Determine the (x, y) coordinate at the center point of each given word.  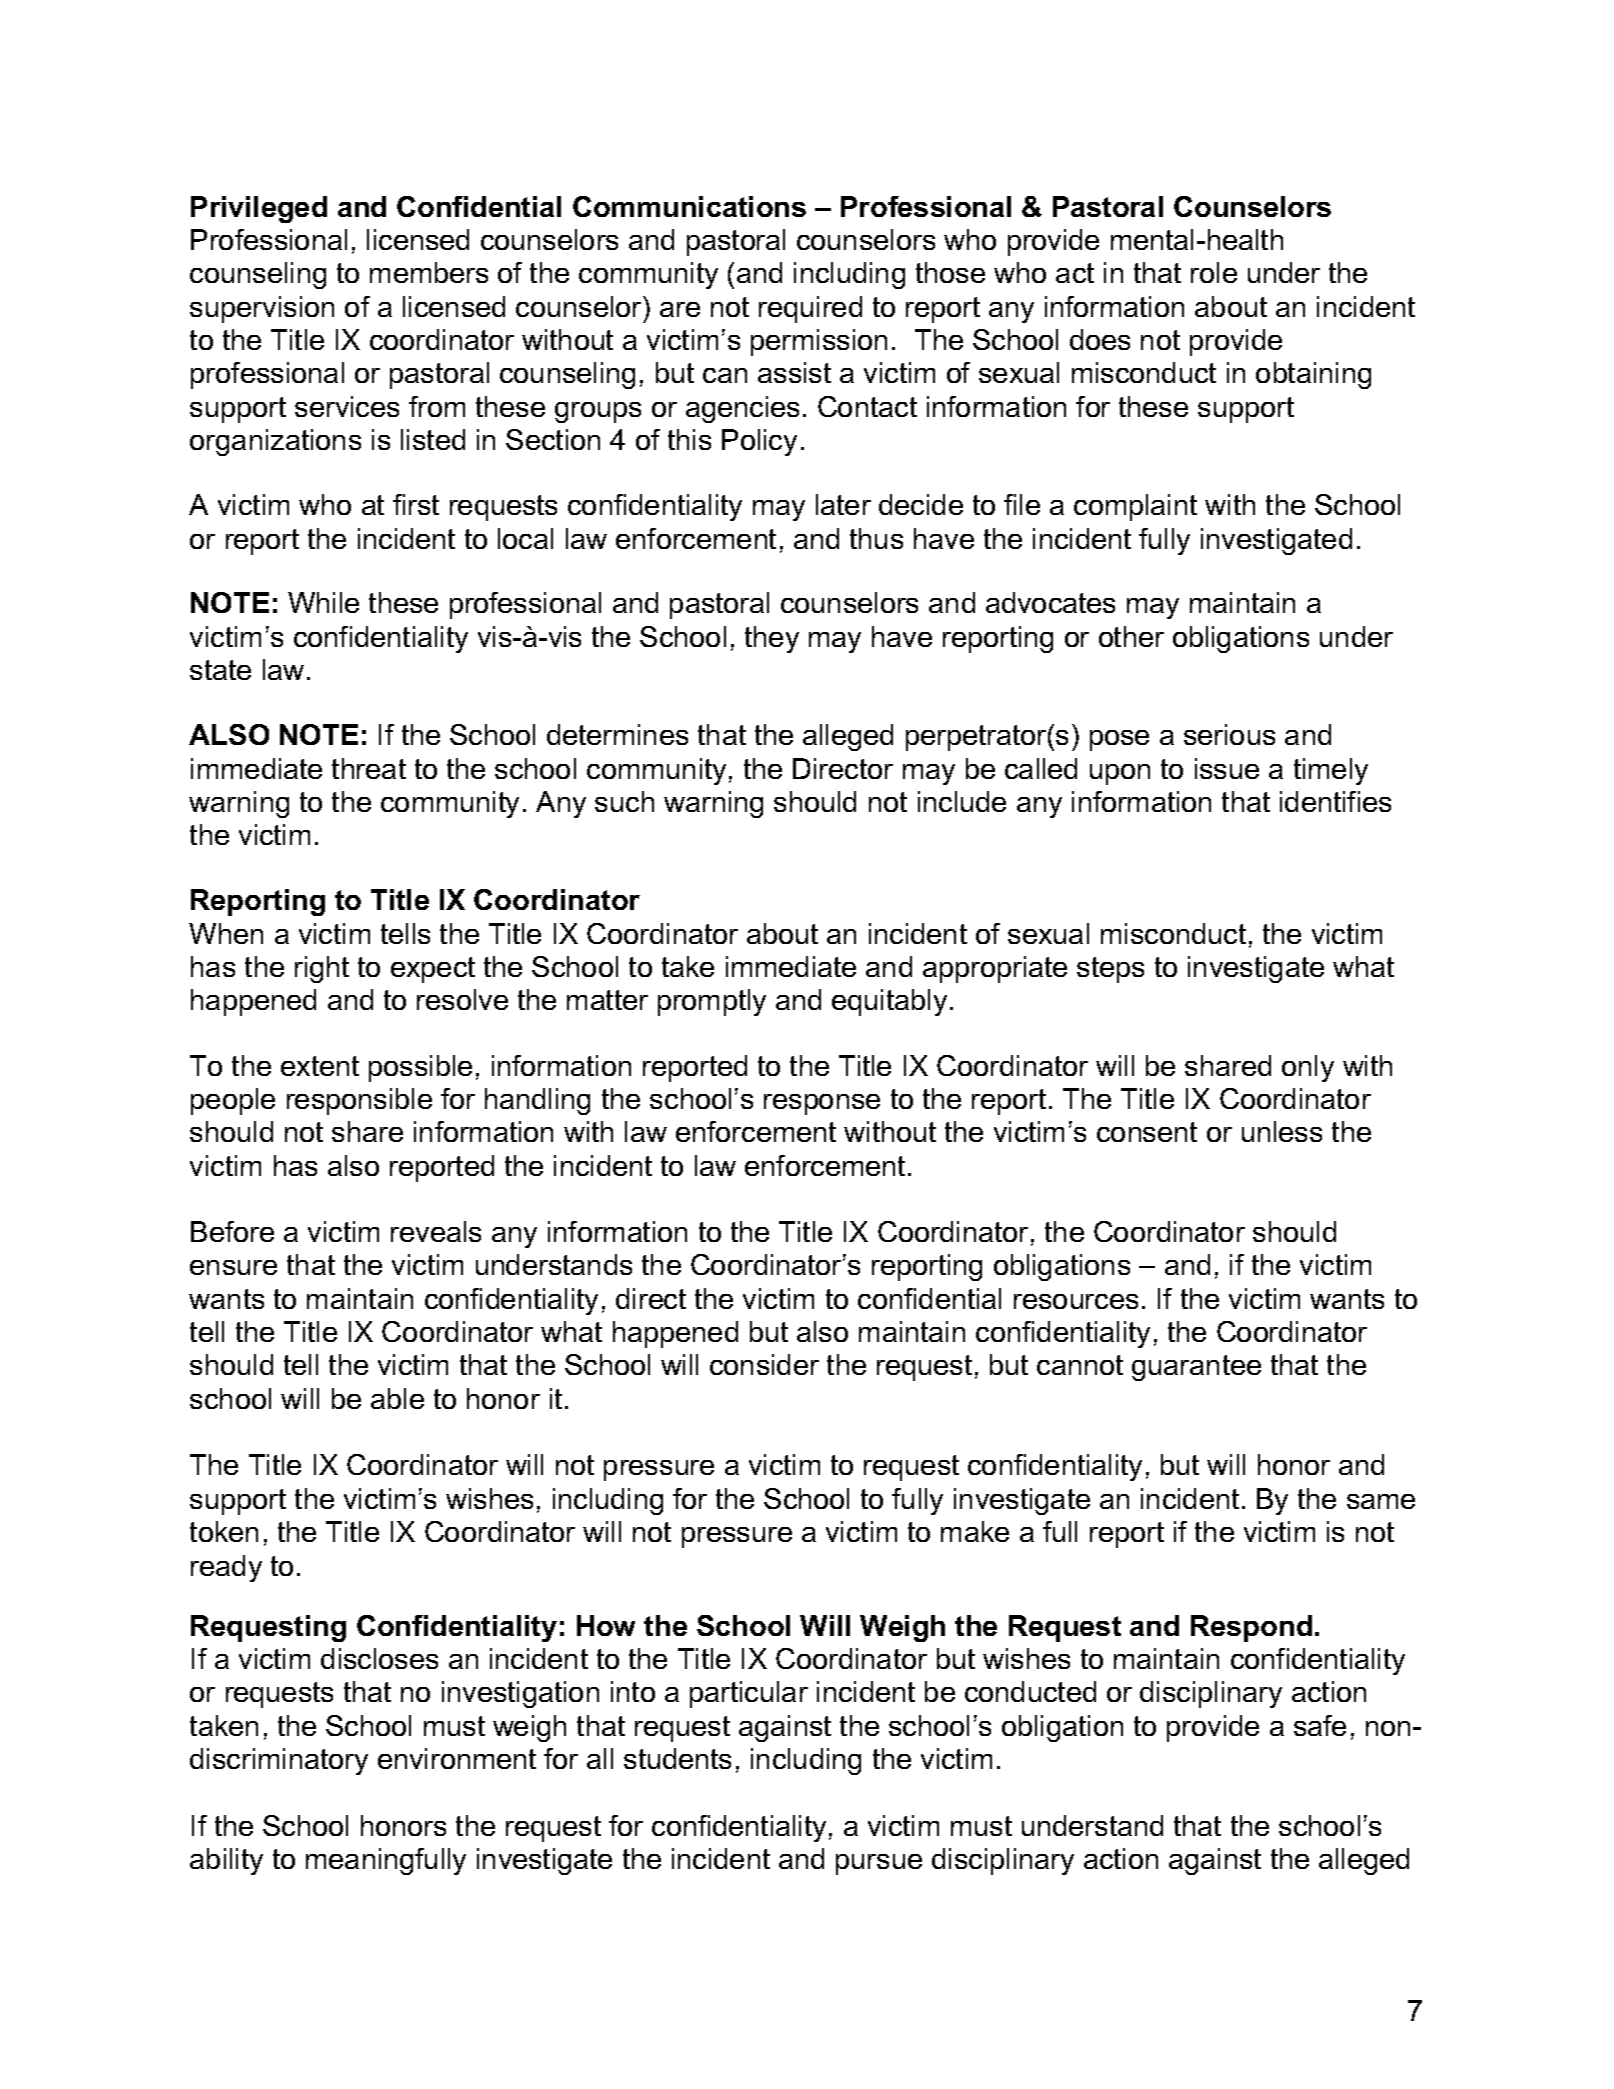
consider (764, 1364)
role (1214, 272)
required (810, 309)
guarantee (1196, 1368)
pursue (879, 1864)
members (429, 272)
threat (369, 768)
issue (1227, 768)
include (962, 801)
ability (226, 1861)
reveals (436, 1231)
